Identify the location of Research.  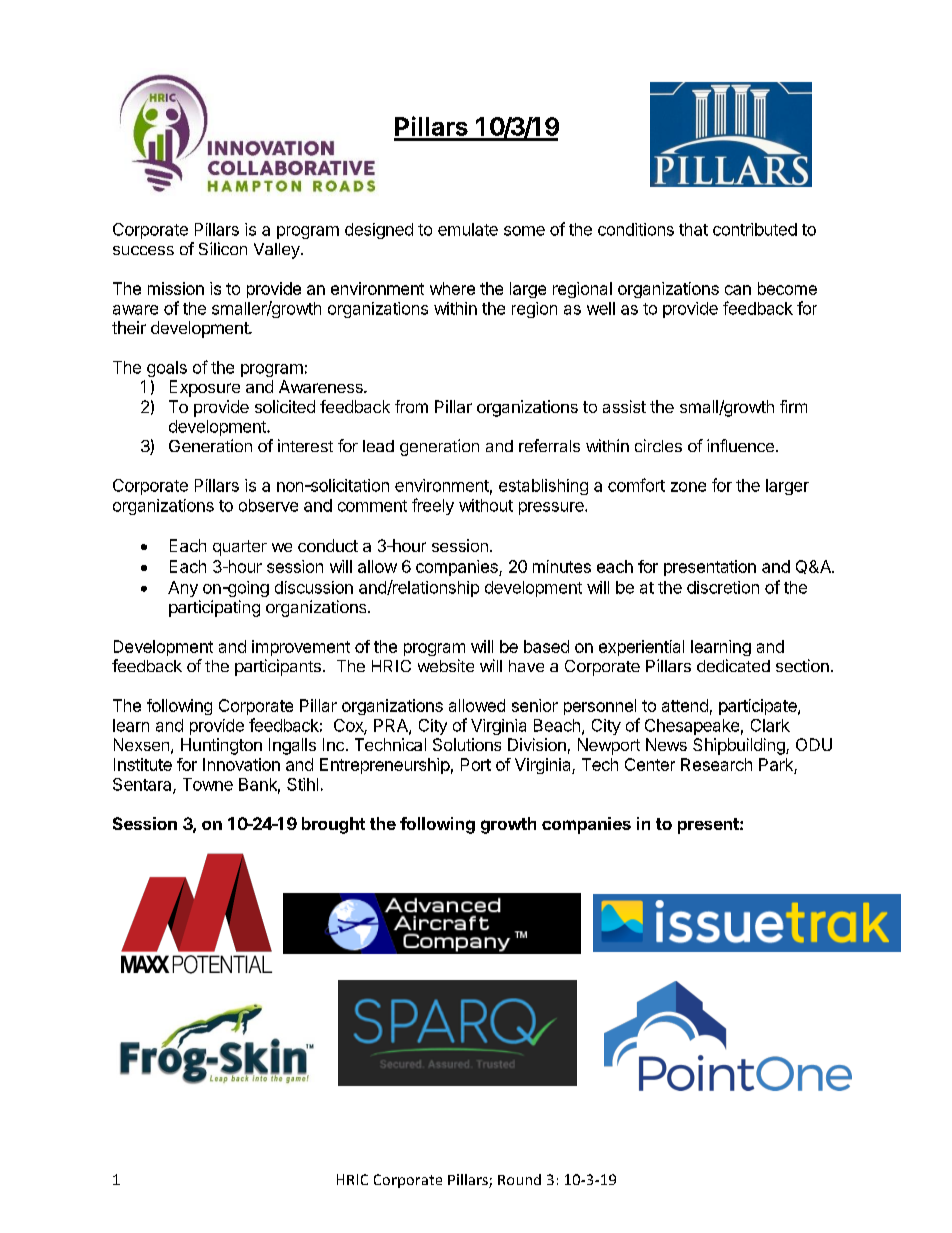
(716, 764).
